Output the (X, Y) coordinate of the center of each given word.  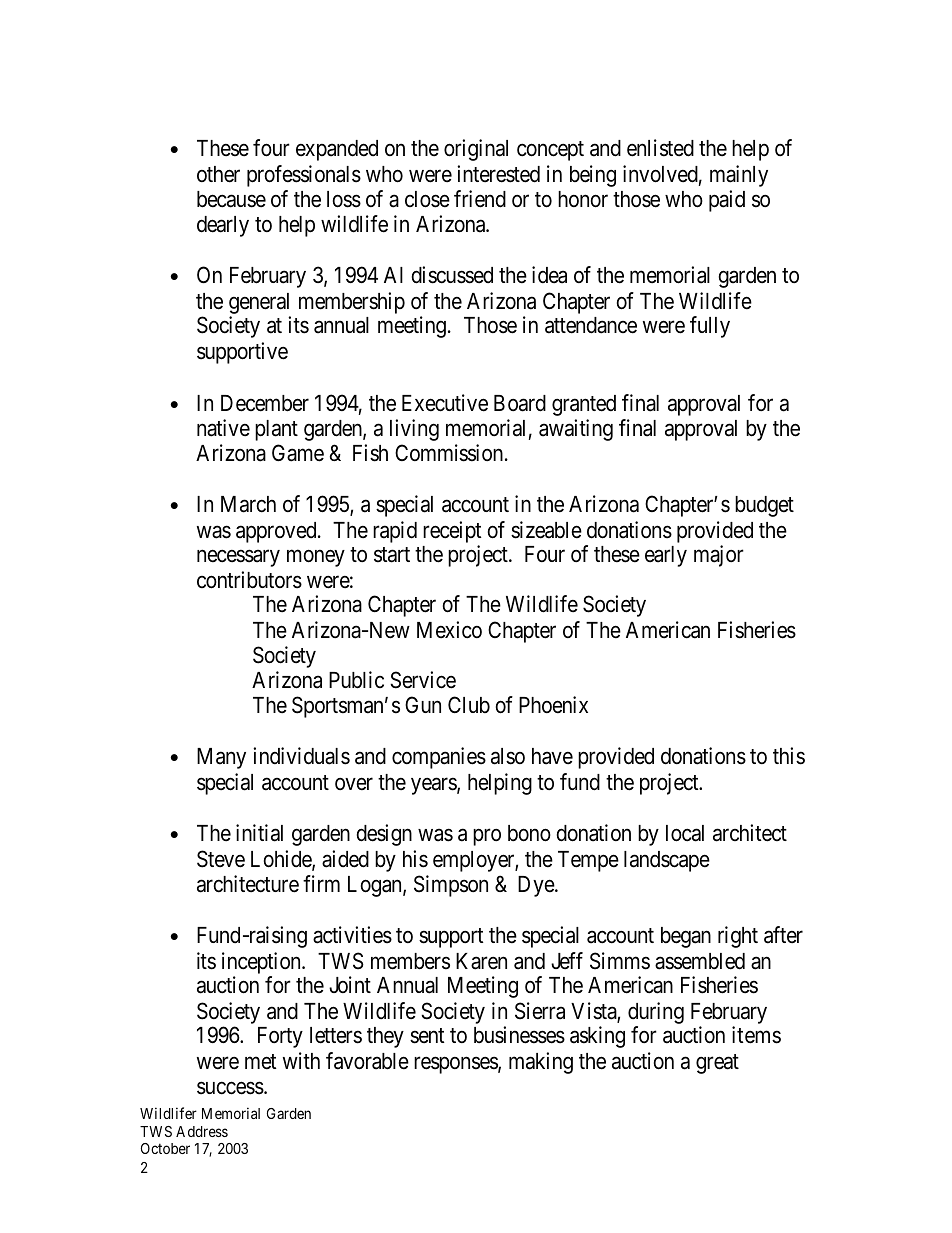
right (738, 937)
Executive (445, 403)
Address (202, 1131)
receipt (452, 533)
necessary (238, 558)
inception (262, 963)
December (265, 403)
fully (710, 327)
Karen (481, 961)
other (218, 174)
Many (221, 758)
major (719, 556)
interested (498, 174)
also (508, 756)
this (789, 756)
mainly (739, 176)
